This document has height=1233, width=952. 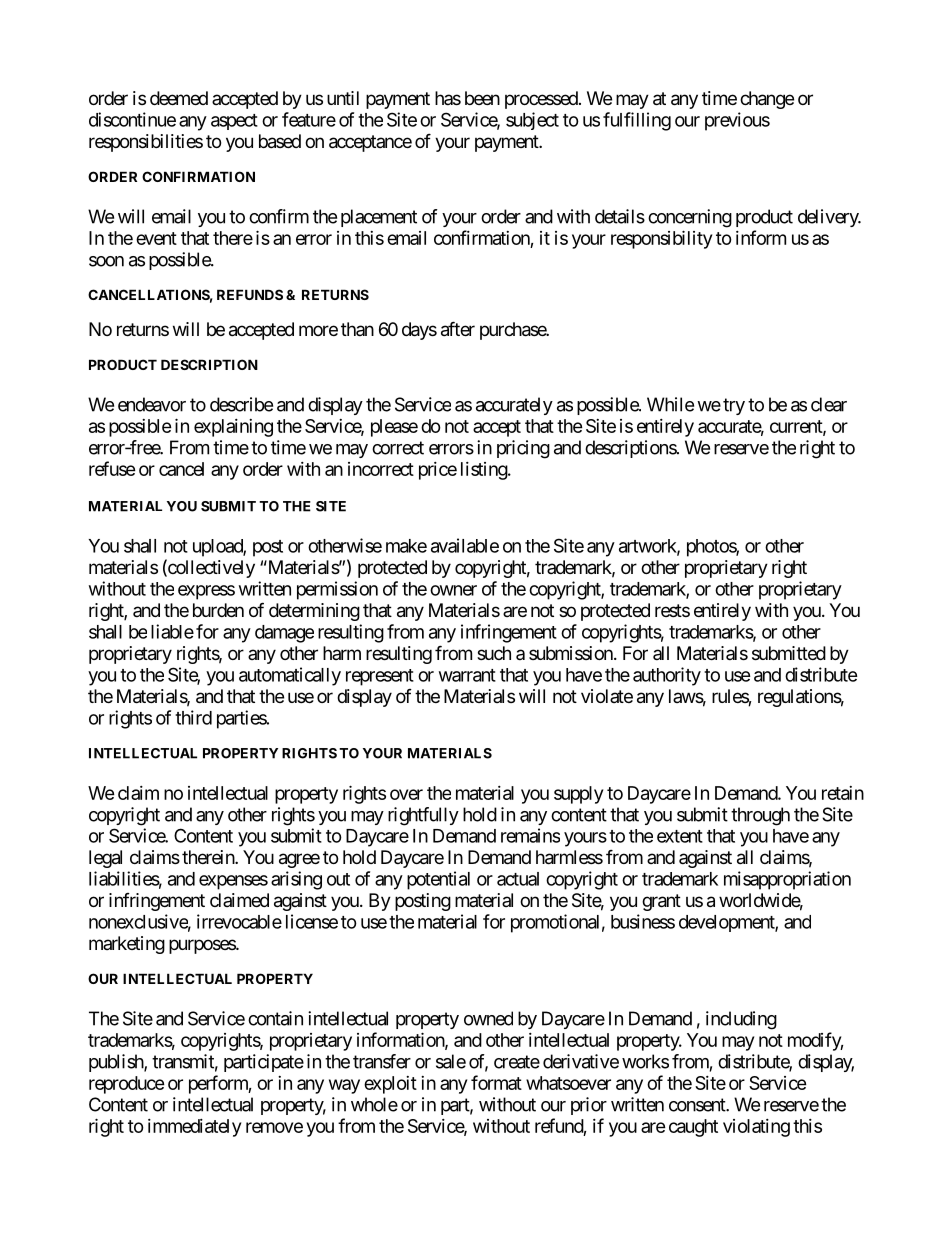 What do you see at coordinates (193, 717) in the document?
I see `third` at bounding box center [193, 717].
